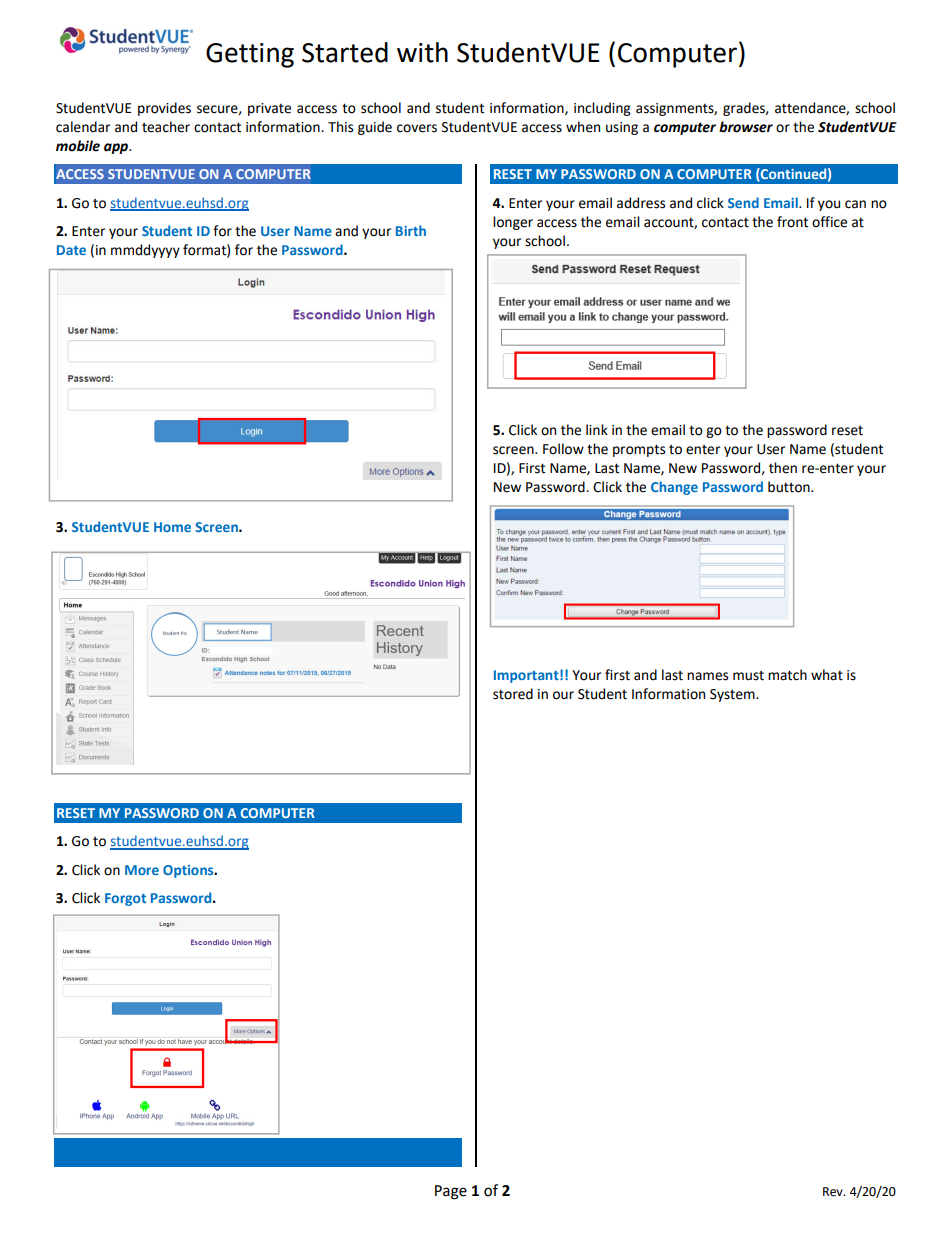  Describe the element at coordinates (513, 694) in the page. I see `stored` at that location.
